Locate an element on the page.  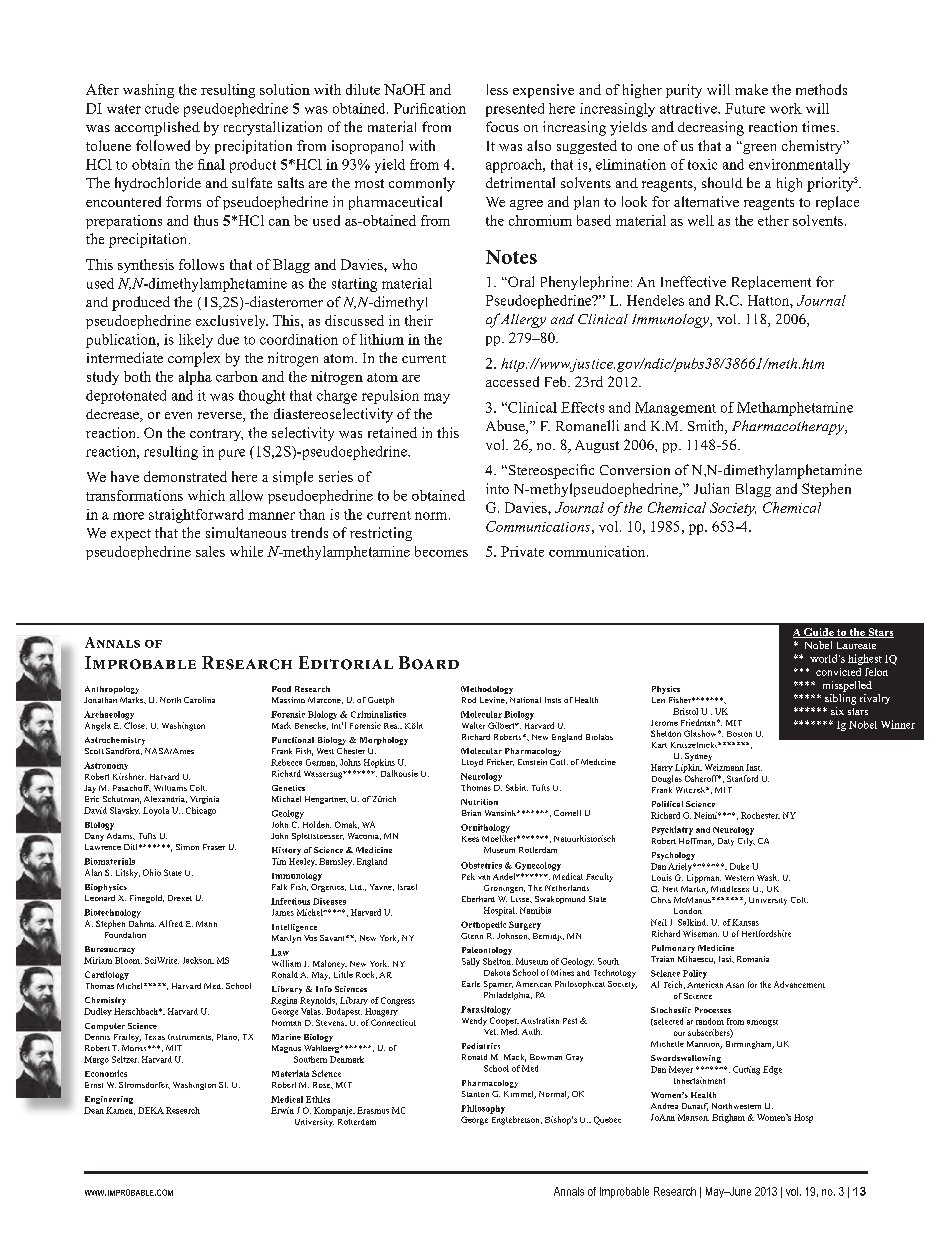
focus is located at coordinates (502, 126).
